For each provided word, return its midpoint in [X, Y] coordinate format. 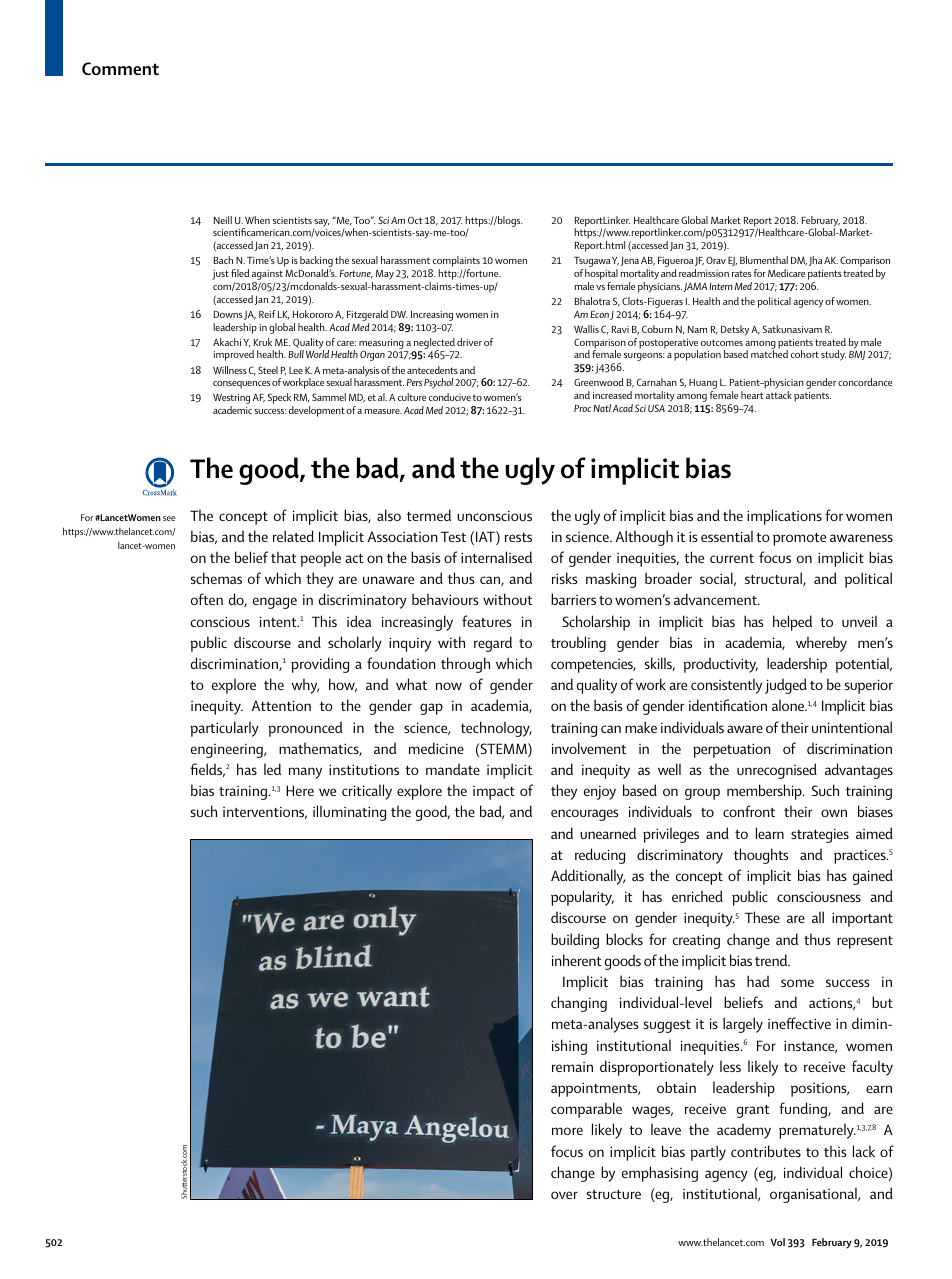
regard [493, 644]
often [207, 599]
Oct [415, 220]
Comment [120, 68]
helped [792, 623]
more [567, 1131]
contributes [766, 1151]
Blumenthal [764, 260]
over [564, 1195]
